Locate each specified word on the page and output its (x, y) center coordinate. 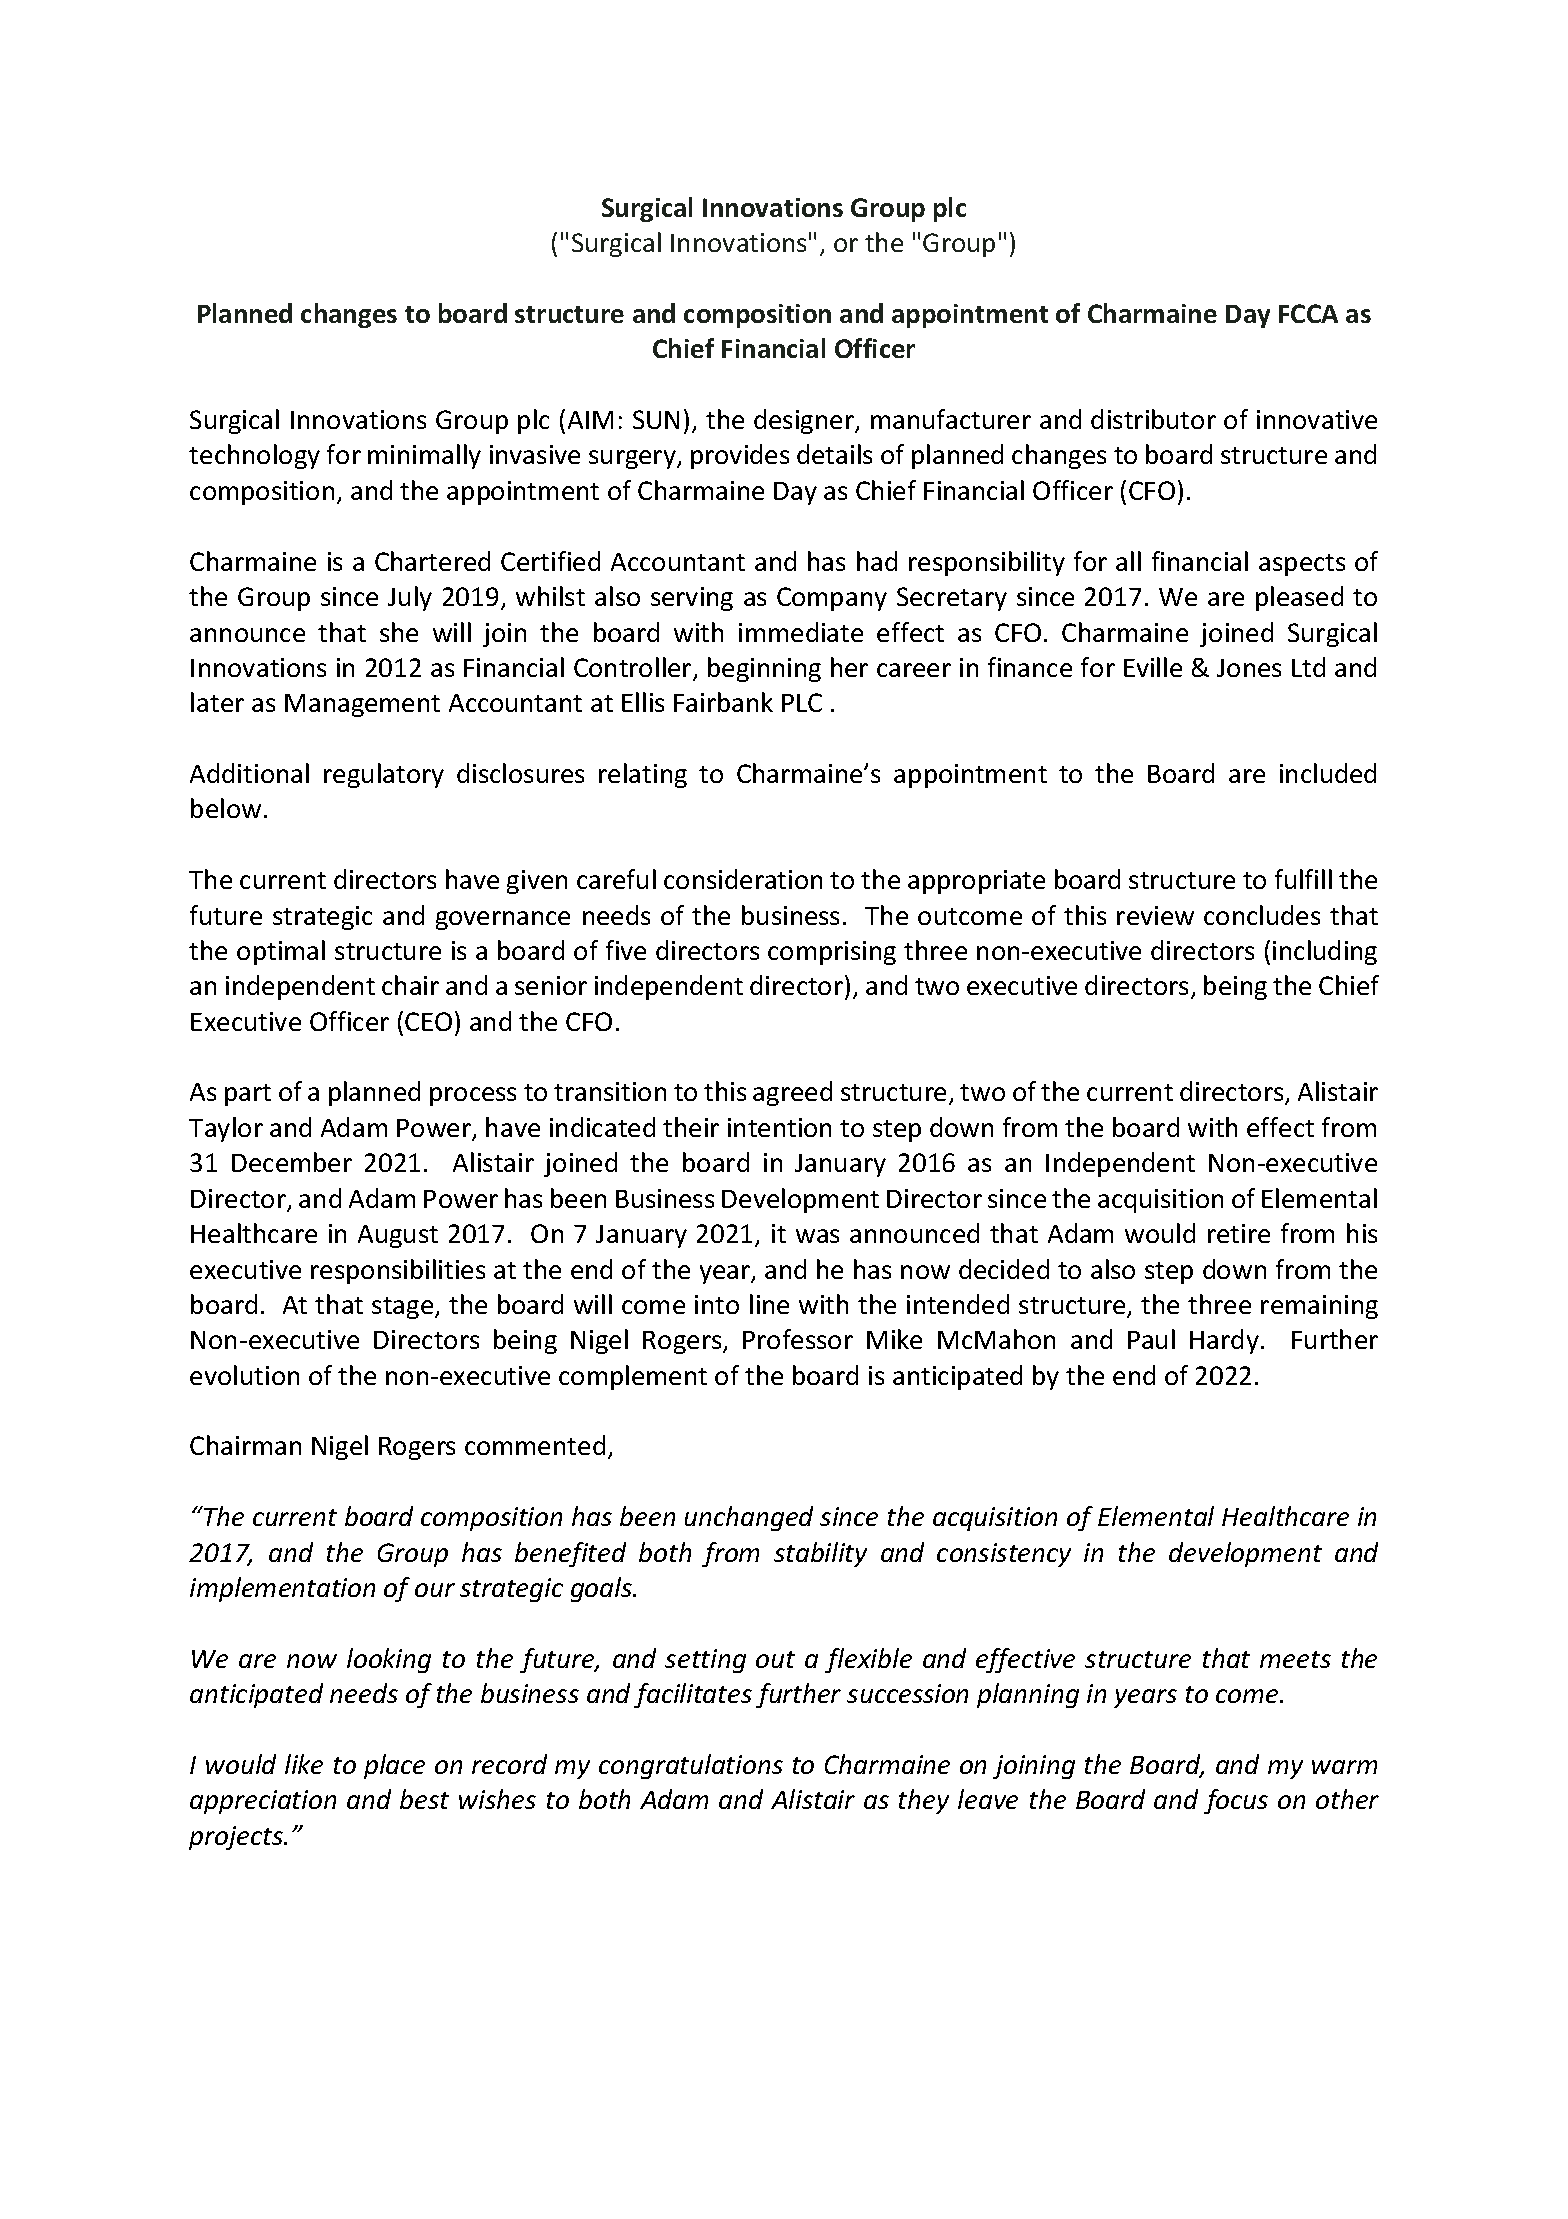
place (394, 1766)
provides (740, 456)
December (292, 1162)
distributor (1153, 419)
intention (779, 1127)
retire (1239, 1233)
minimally (424, 456)
